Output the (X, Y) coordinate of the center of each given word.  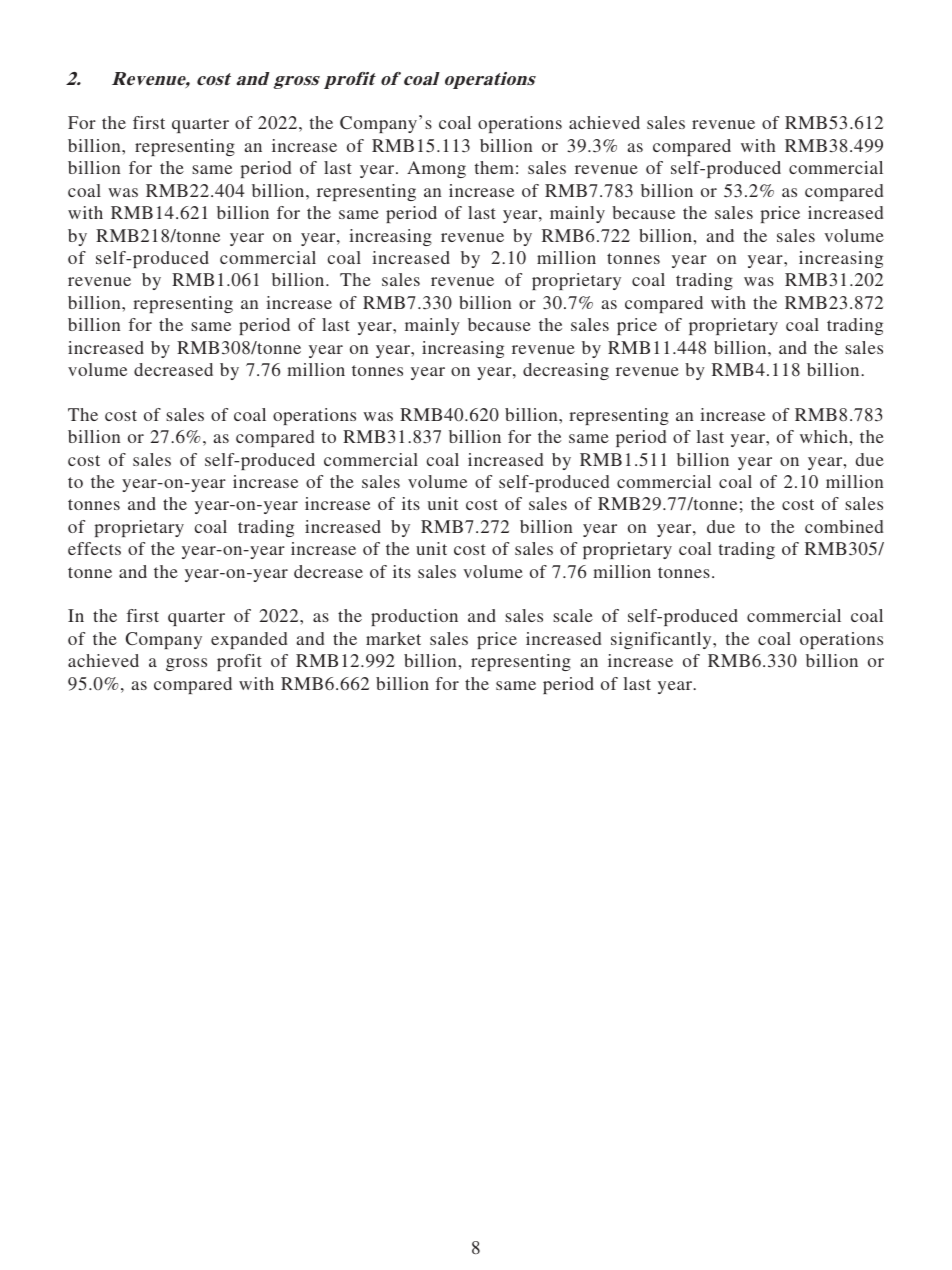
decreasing (566, 371)
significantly (662, 640)
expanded (249, 640)
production (414, 617)
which (825, 436)
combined (844, 526)
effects (94, 548)
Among (436, 169)
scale (573, 615)
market (393, 638)
